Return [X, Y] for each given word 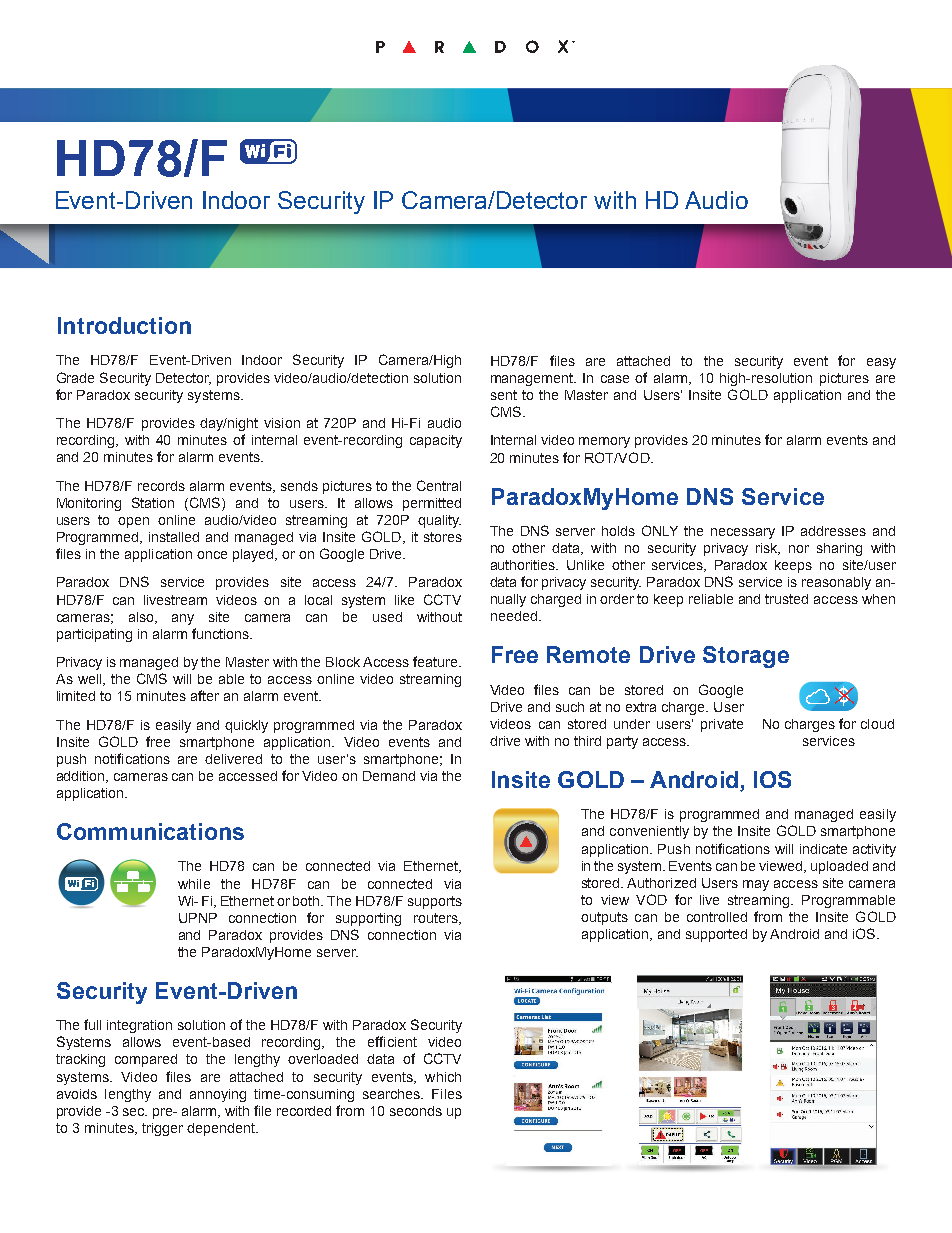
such [570, 707]
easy [881, 363]
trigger [162, 1129]
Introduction [124, 325]
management [533, 379]
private [722, 725]
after [205, 695]
